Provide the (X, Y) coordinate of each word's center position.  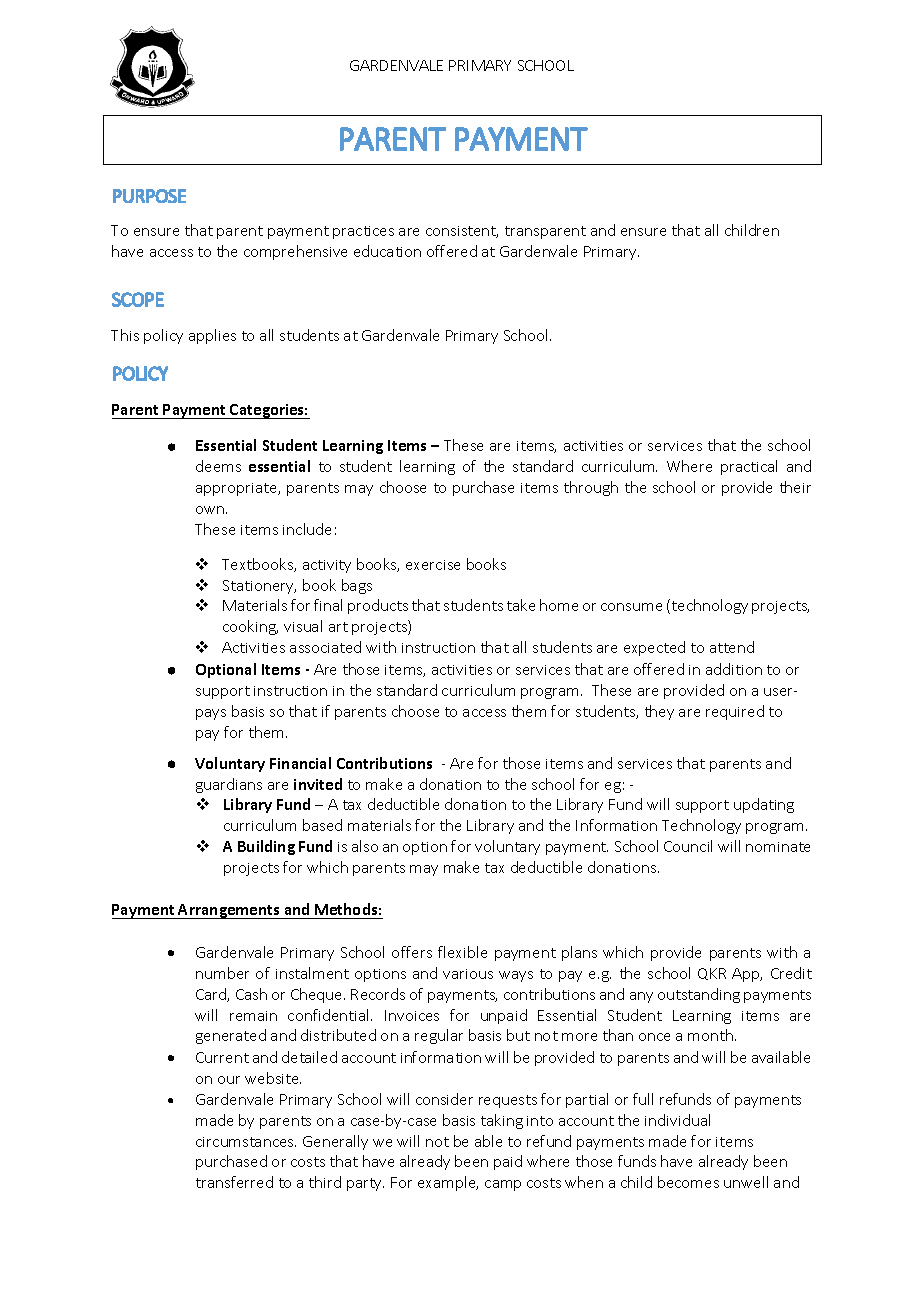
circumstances (246, 1142)
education (387, 251)
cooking (250, 627)
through (591, 488)
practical (749, 467)
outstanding (699, 995)
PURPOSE (149, 196)
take (521, 605)
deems (218, 466)
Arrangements (229, 911)
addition (734, 669)
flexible (462, 952)
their (795, 487)
